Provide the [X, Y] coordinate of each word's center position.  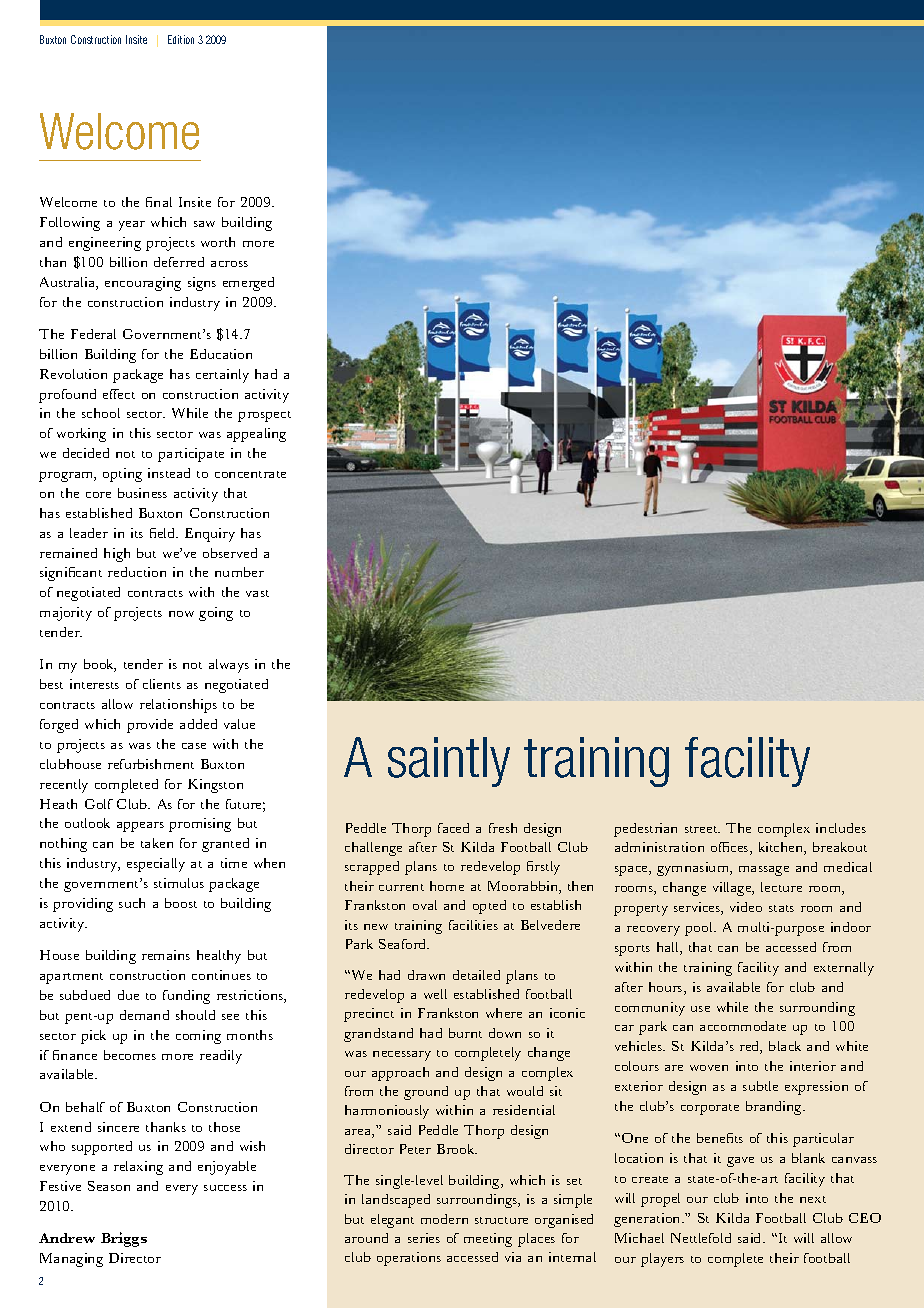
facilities [473, 925]
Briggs [124, 1239]
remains [166, 955]
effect [119, 394]
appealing [256, 435]
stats [781, 908]
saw [204, 224]
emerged [248, 284]
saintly [449, 762]
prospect [264, 416]
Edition [181, 39]
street [702, 829]
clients [162, 684]
